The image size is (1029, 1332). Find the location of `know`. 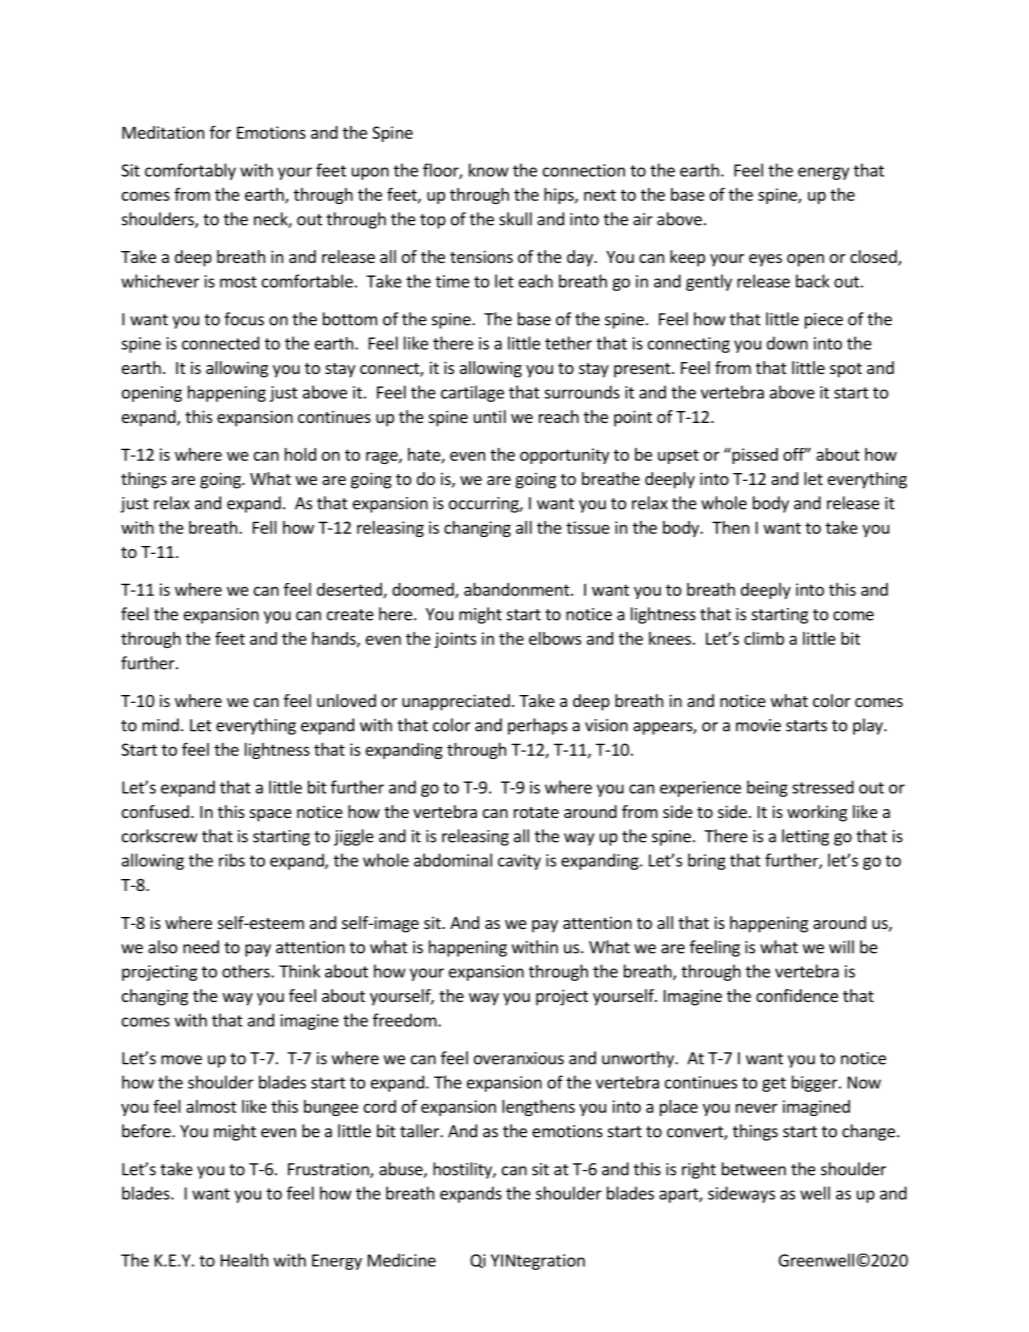

know is located at coordinates (489, 170).
